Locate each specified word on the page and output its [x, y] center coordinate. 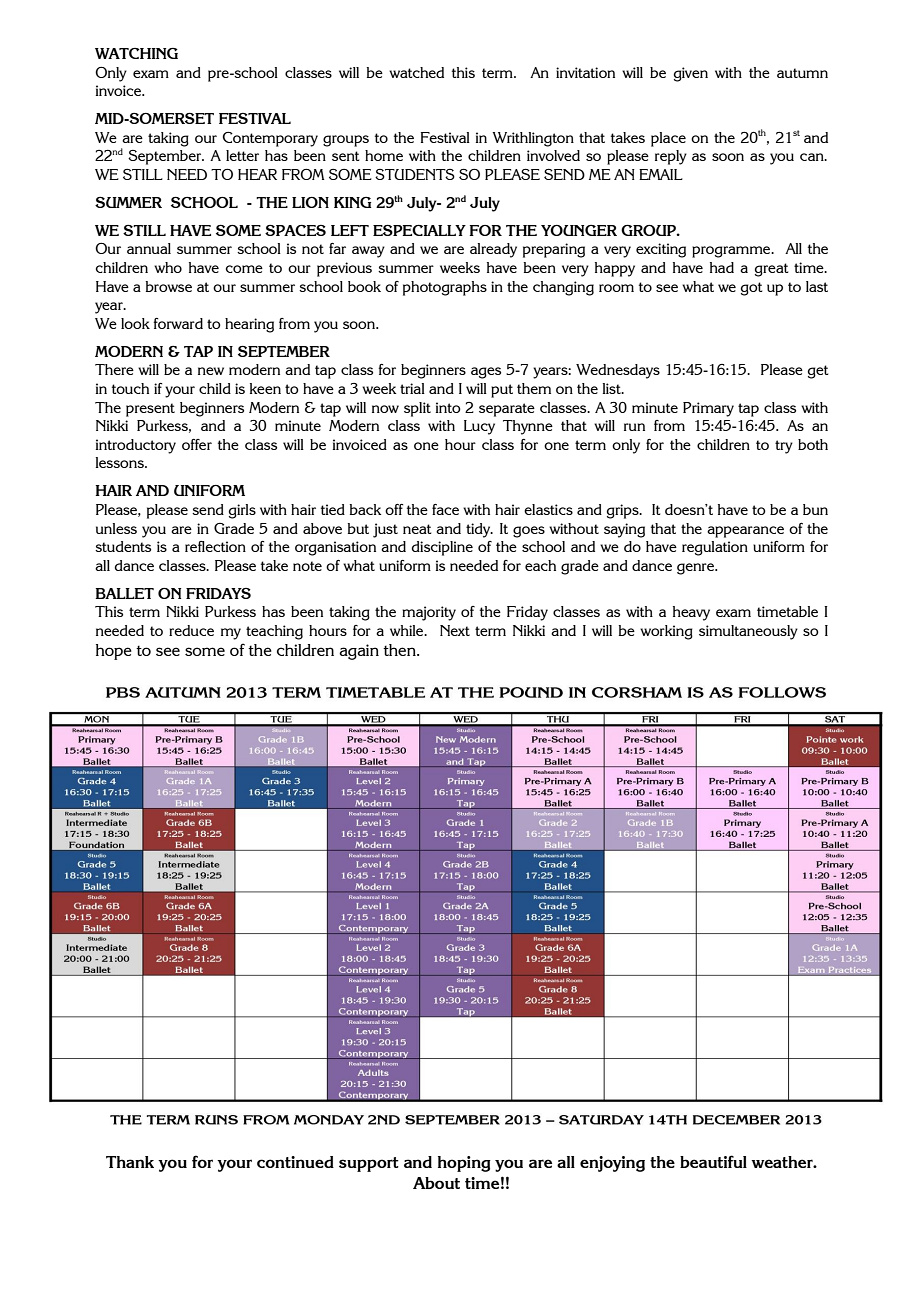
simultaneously [748, 632]
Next [455, 630]
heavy [691, 613]
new [211, 371]
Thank [130, 1162]
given [691, 74]
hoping [464, 1164]
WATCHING [136, 53]
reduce [191, 630]
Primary [708, 409]
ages [486, 373]
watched [416, 72]
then [400, 650]
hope [114, 652]
